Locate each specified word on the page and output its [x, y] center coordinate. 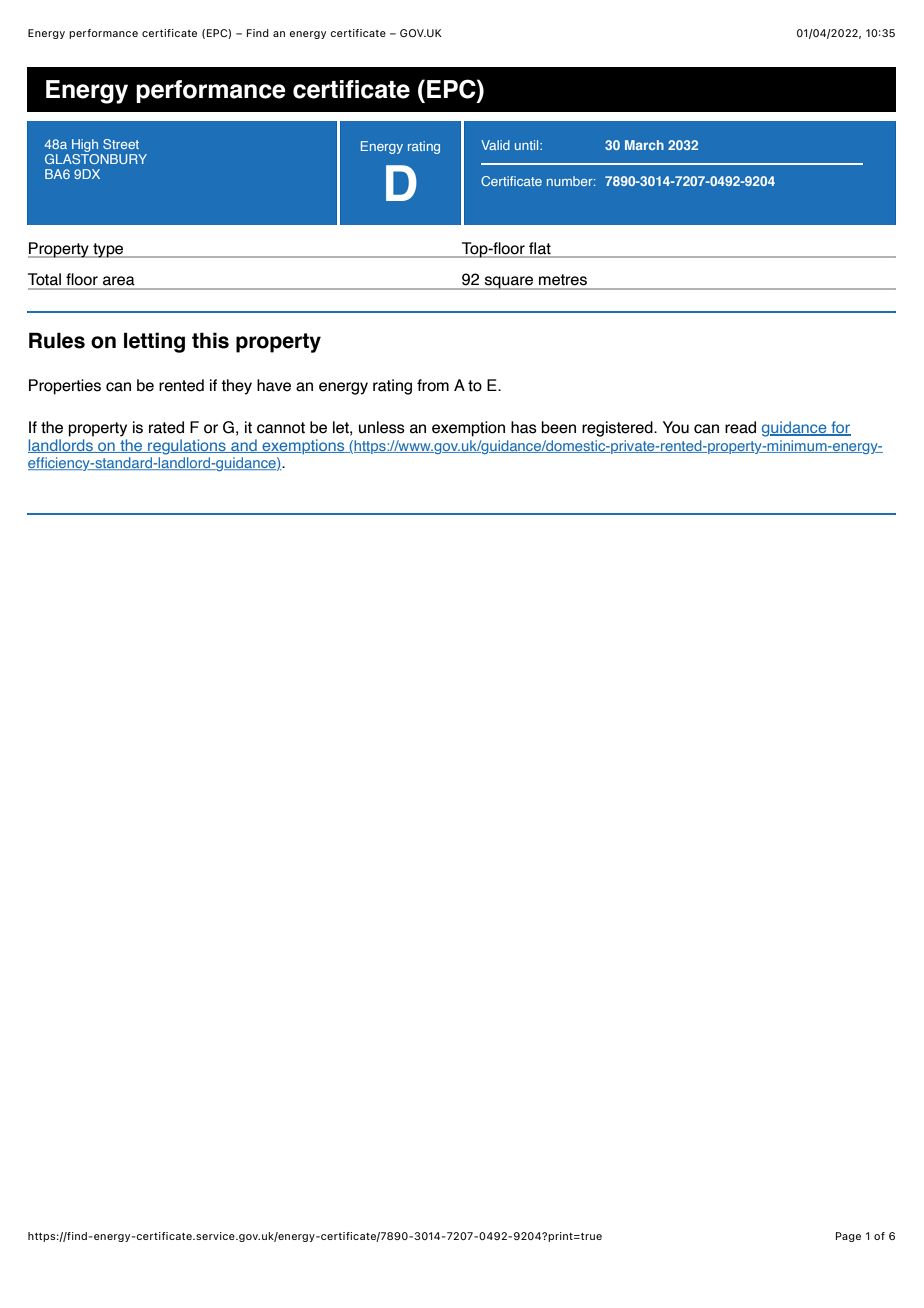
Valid [495, 145]
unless [382, 427]
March [644, 145]
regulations [187, 447]
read [740, 427]
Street [121, 144]
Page [848, 1237]
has [524, 427]
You [676, 427]
